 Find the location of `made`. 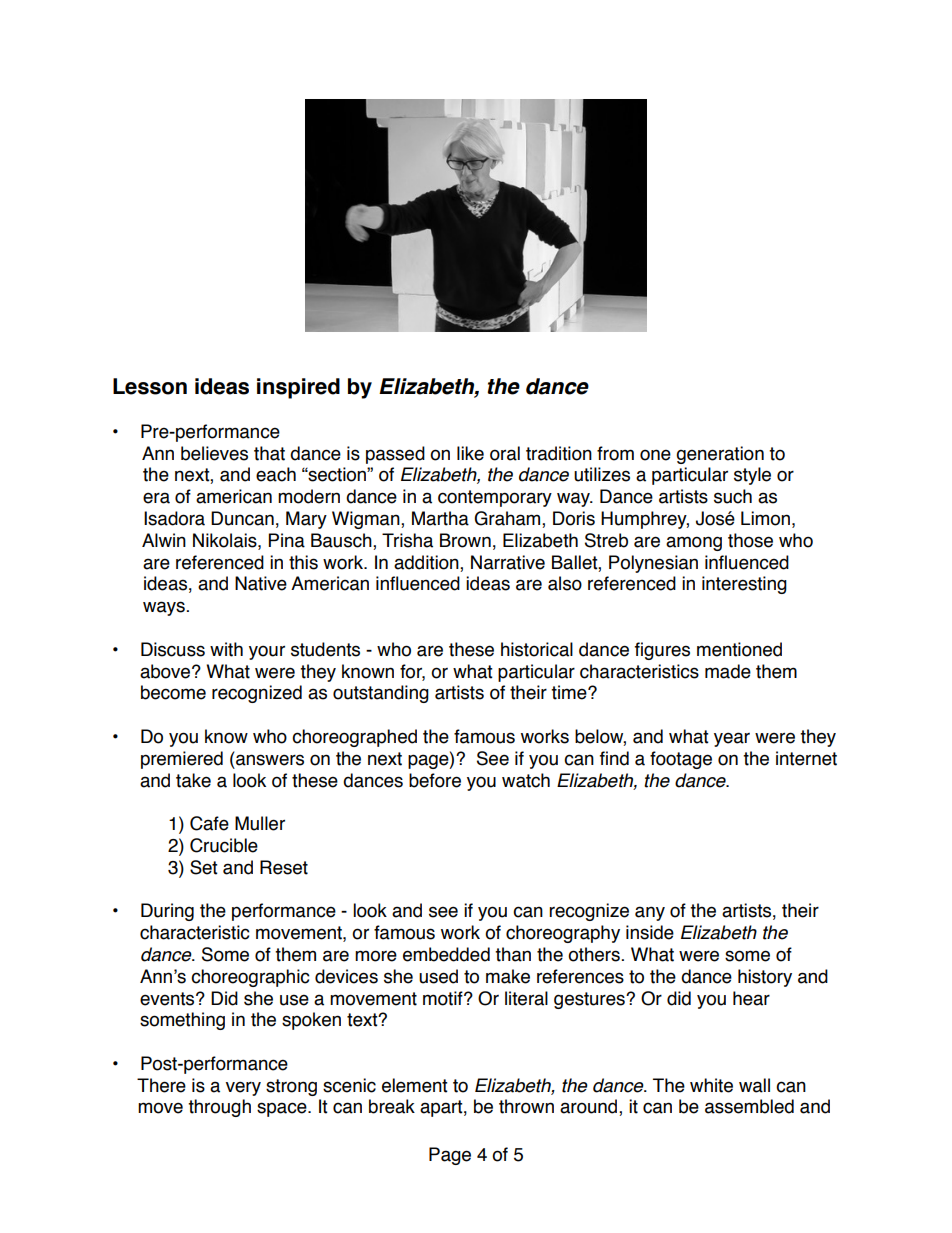

made is located at coordinates (728, 671).
